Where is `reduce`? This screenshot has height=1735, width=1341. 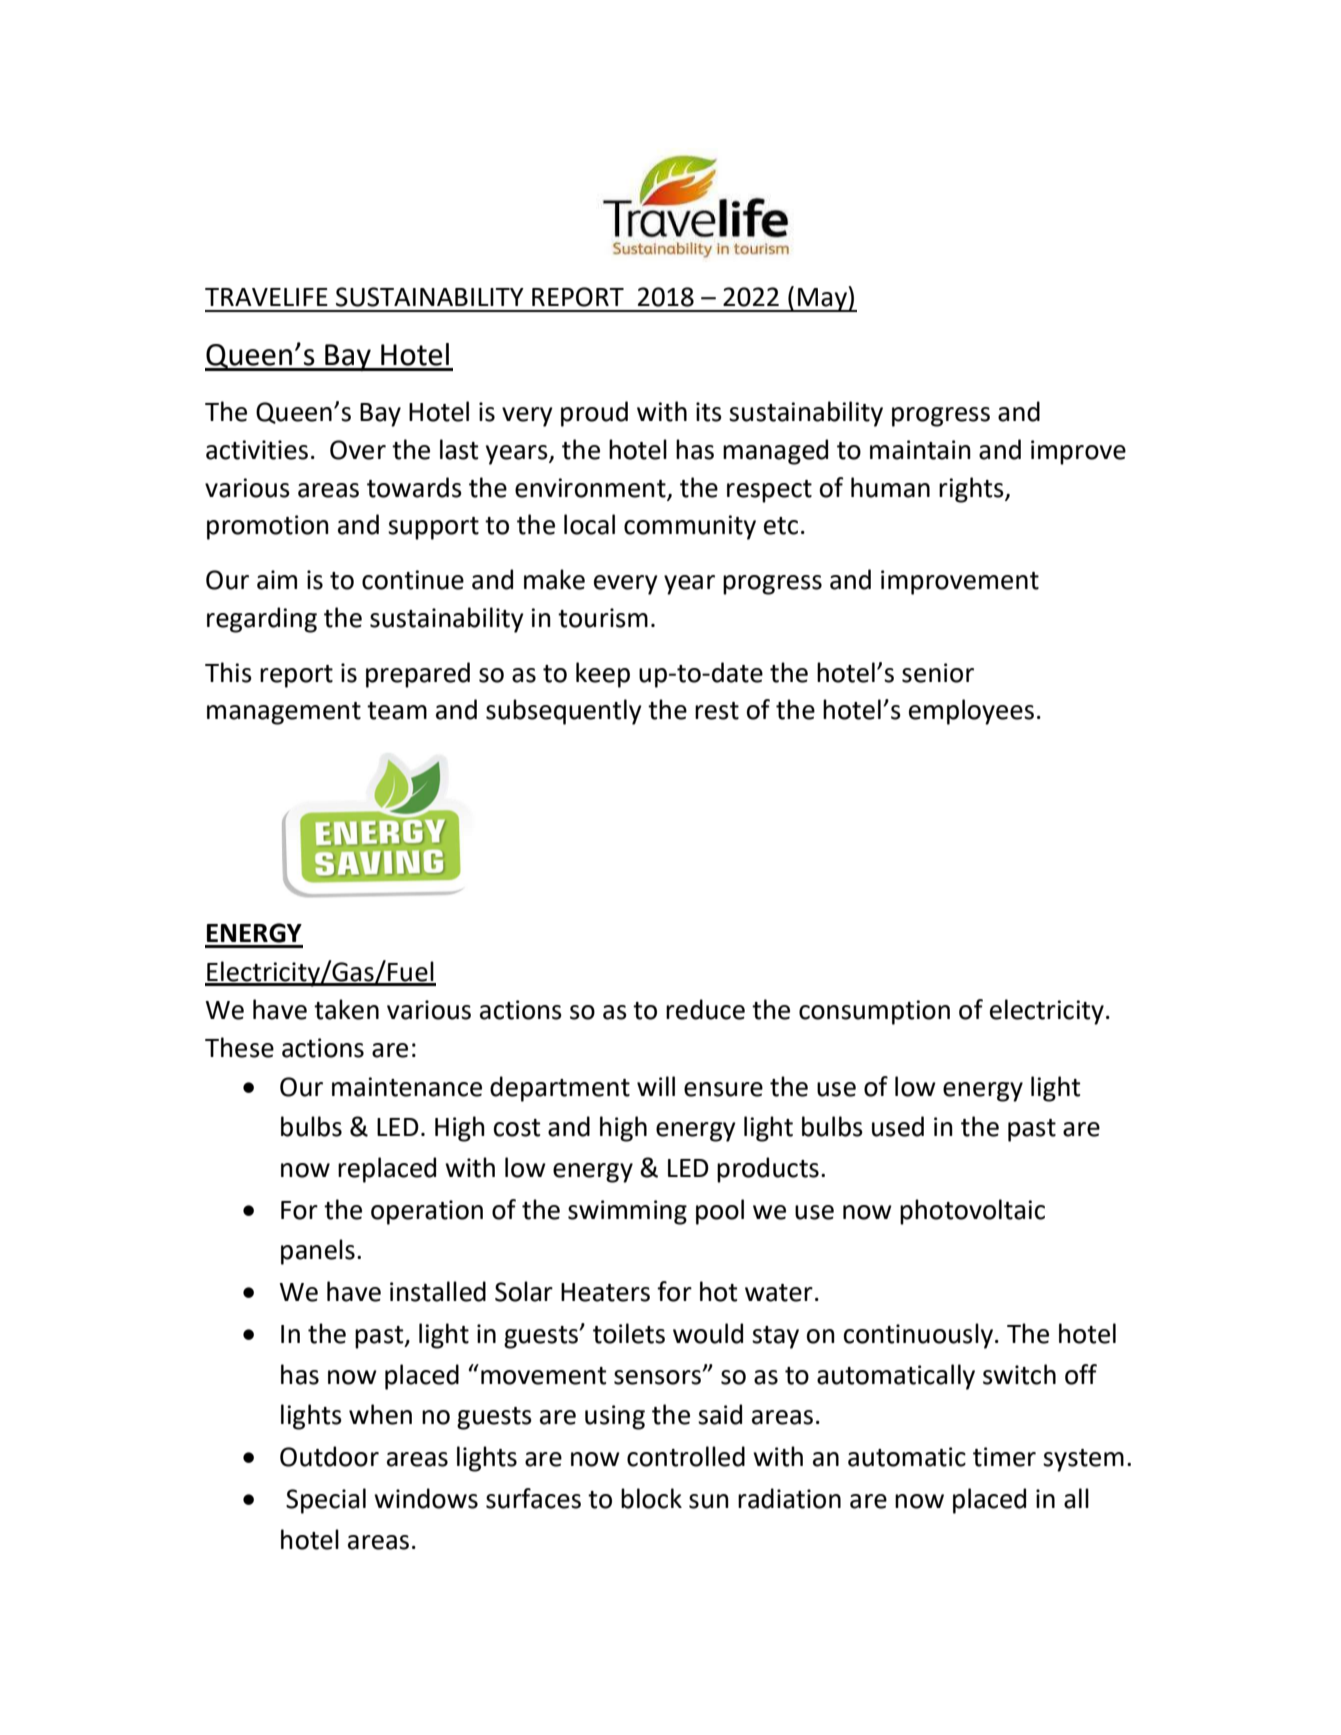 reduce is located at coordinates (705, 1009).
